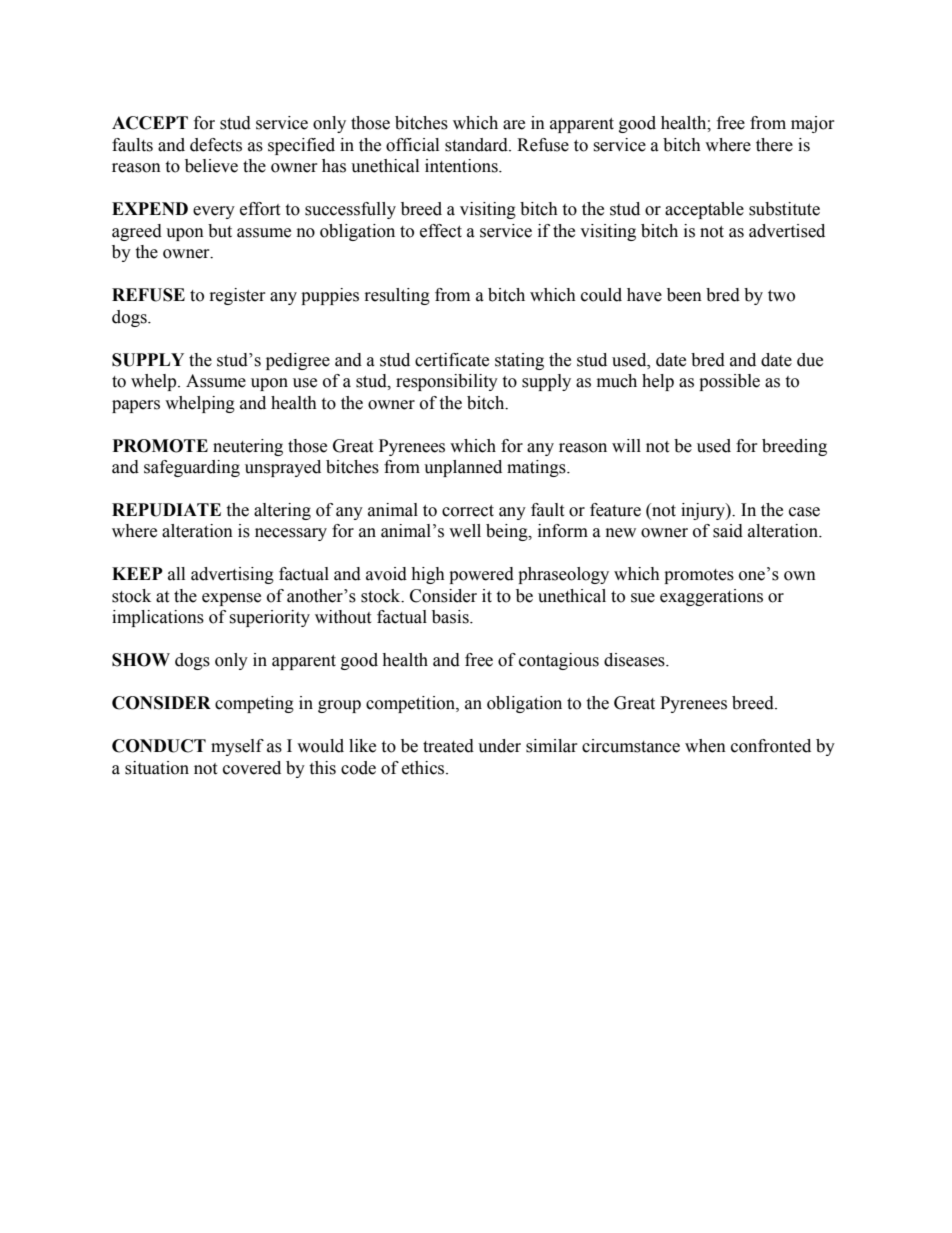 Image resolution: width=952 pixels, height=1233 pixels. Describe the element at coordinates (232, 575) in the image. I see `advertising` at that location.
